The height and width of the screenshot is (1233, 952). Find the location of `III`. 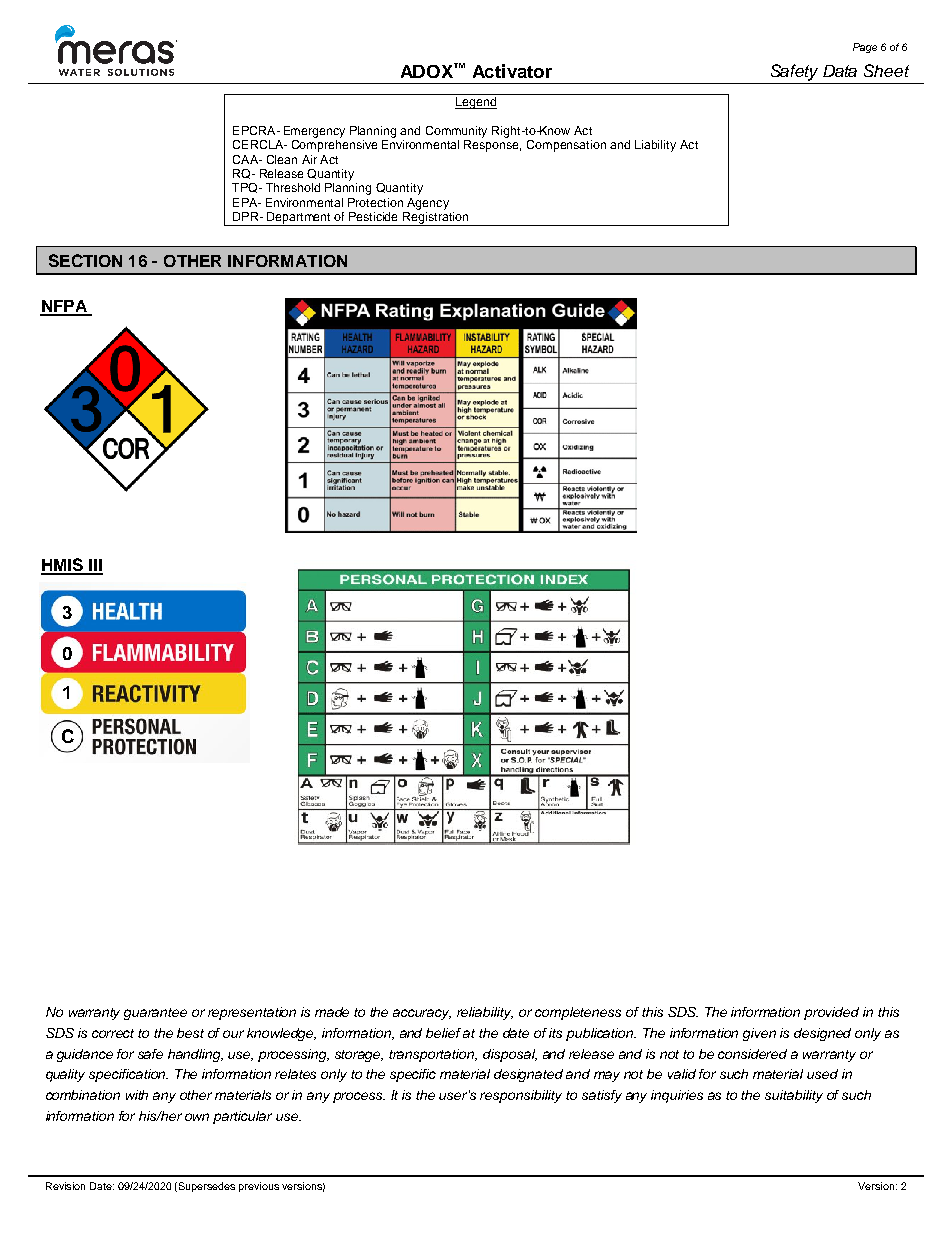

III is located at coordinates (95, 566).
